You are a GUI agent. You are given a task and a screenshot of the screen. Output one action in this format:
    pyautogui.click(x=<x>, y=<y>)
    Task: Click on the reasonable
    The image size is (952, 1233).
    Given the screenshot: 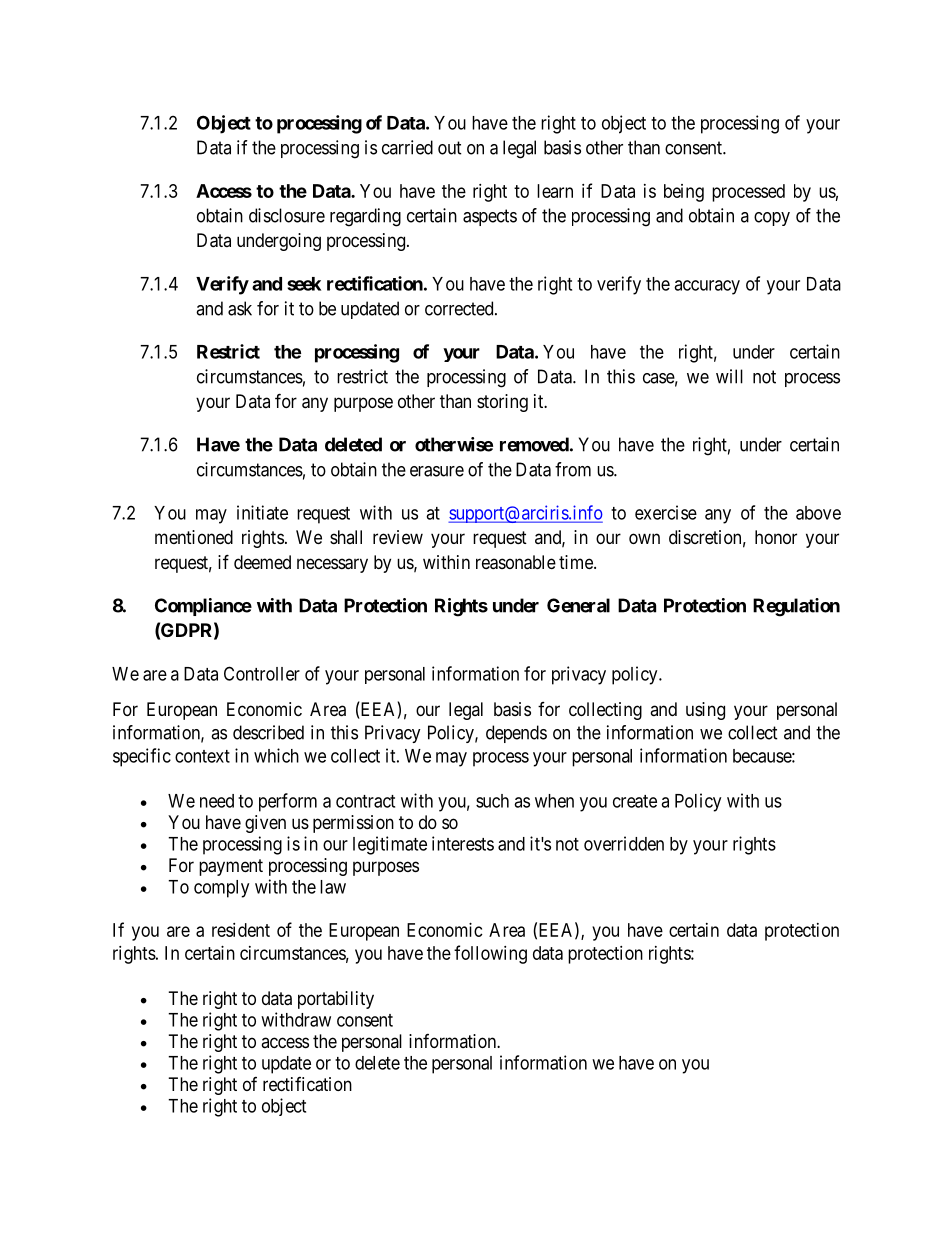 What is the action you would take?
    pyautogui.click(x=516, y=562)
